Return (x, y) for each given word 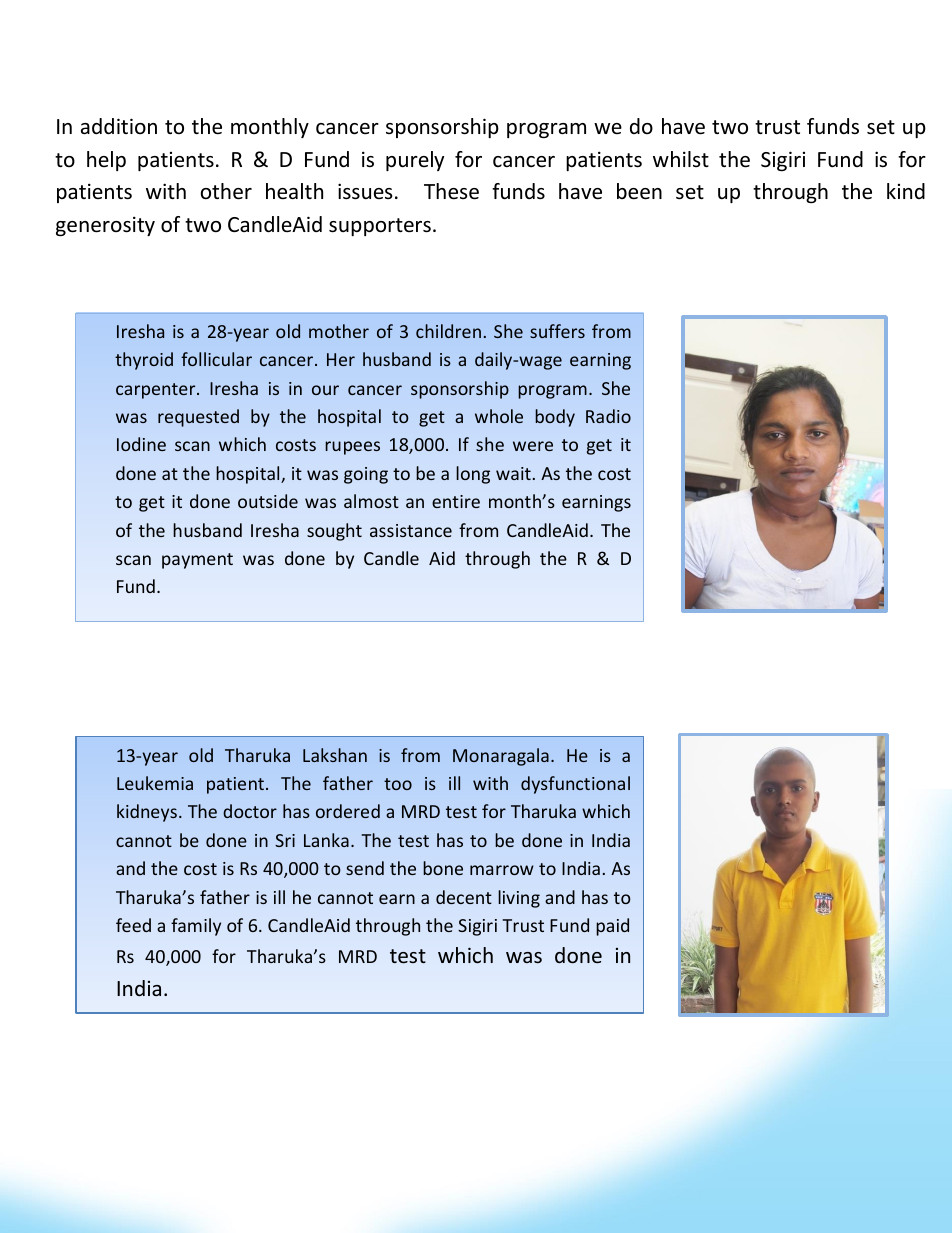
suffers (557, 331)
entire (456, 501)
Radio (608, 416)
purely (415, 161)
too (398, 784)
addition (119, 126)
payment (197, 561)
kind (906, 191)
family (196, 927)
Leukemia (155, 783)
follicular (216, 359)
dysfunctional (575, 785)
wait (513, 473)
